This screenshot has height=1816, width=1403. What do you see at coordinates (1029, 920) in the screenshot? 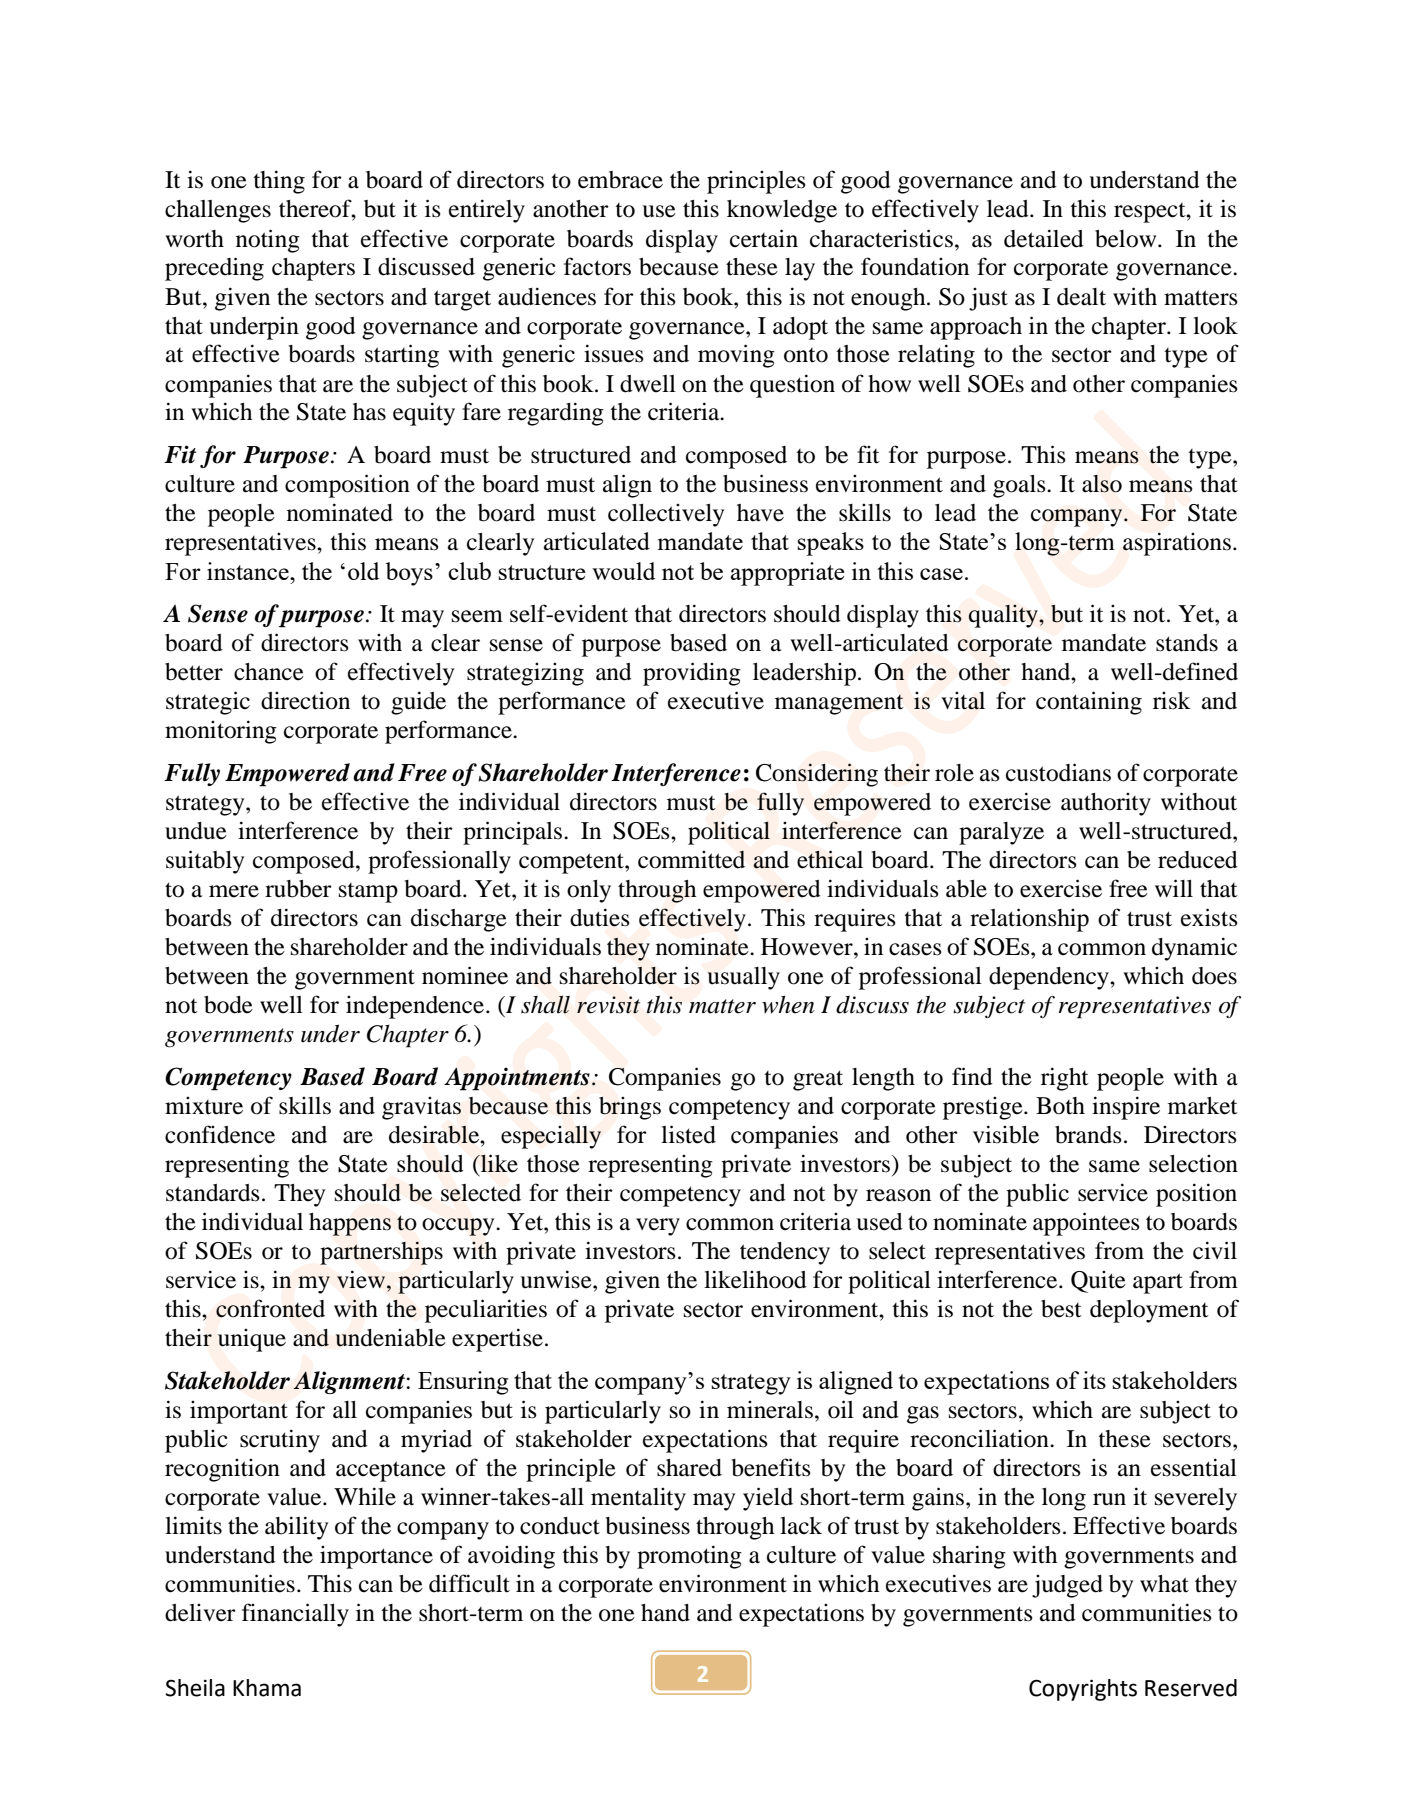
I see `relationship` at bounding box center [1029, 920].
